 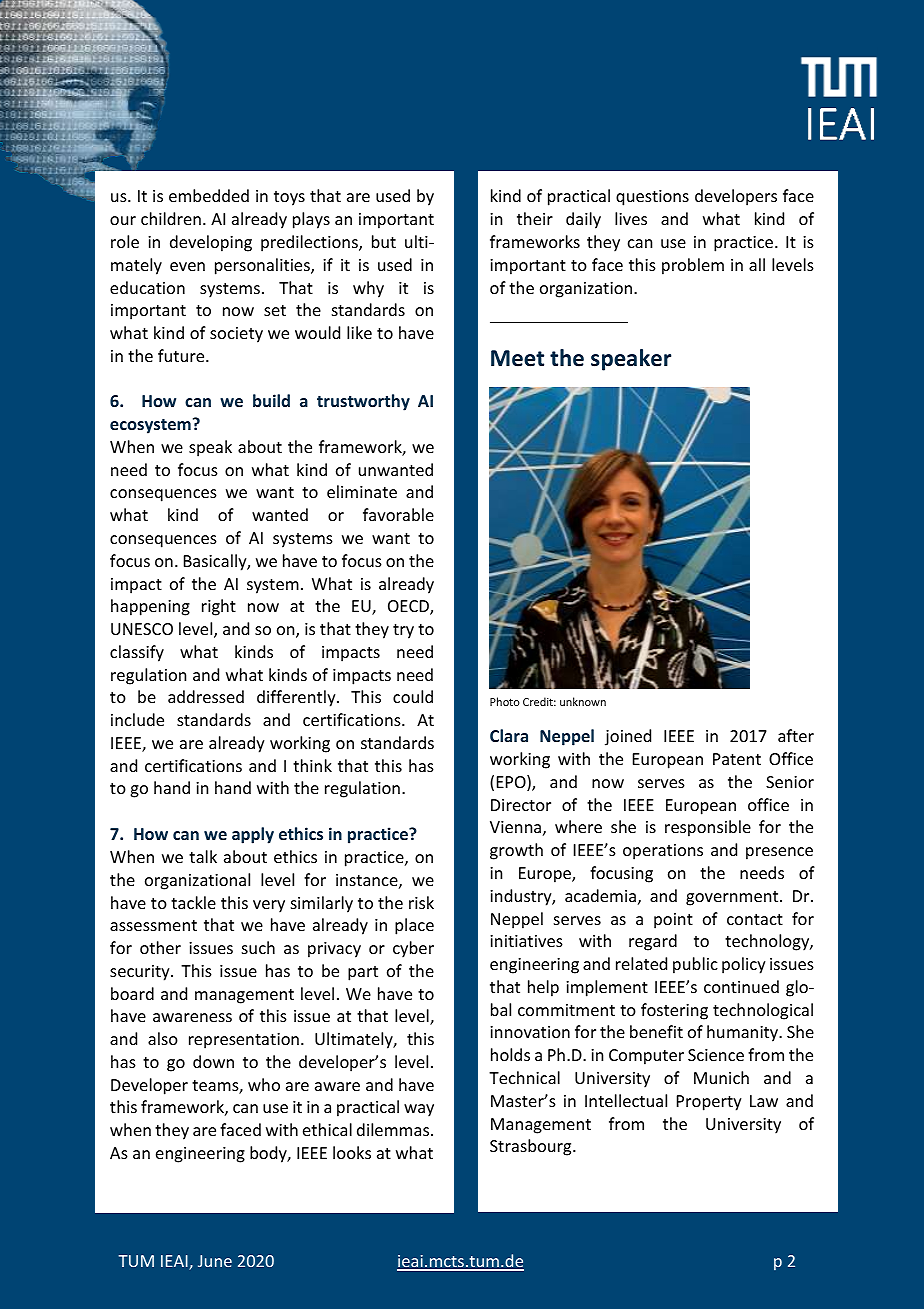 I want to click on their, so click(x=535, y=218).
